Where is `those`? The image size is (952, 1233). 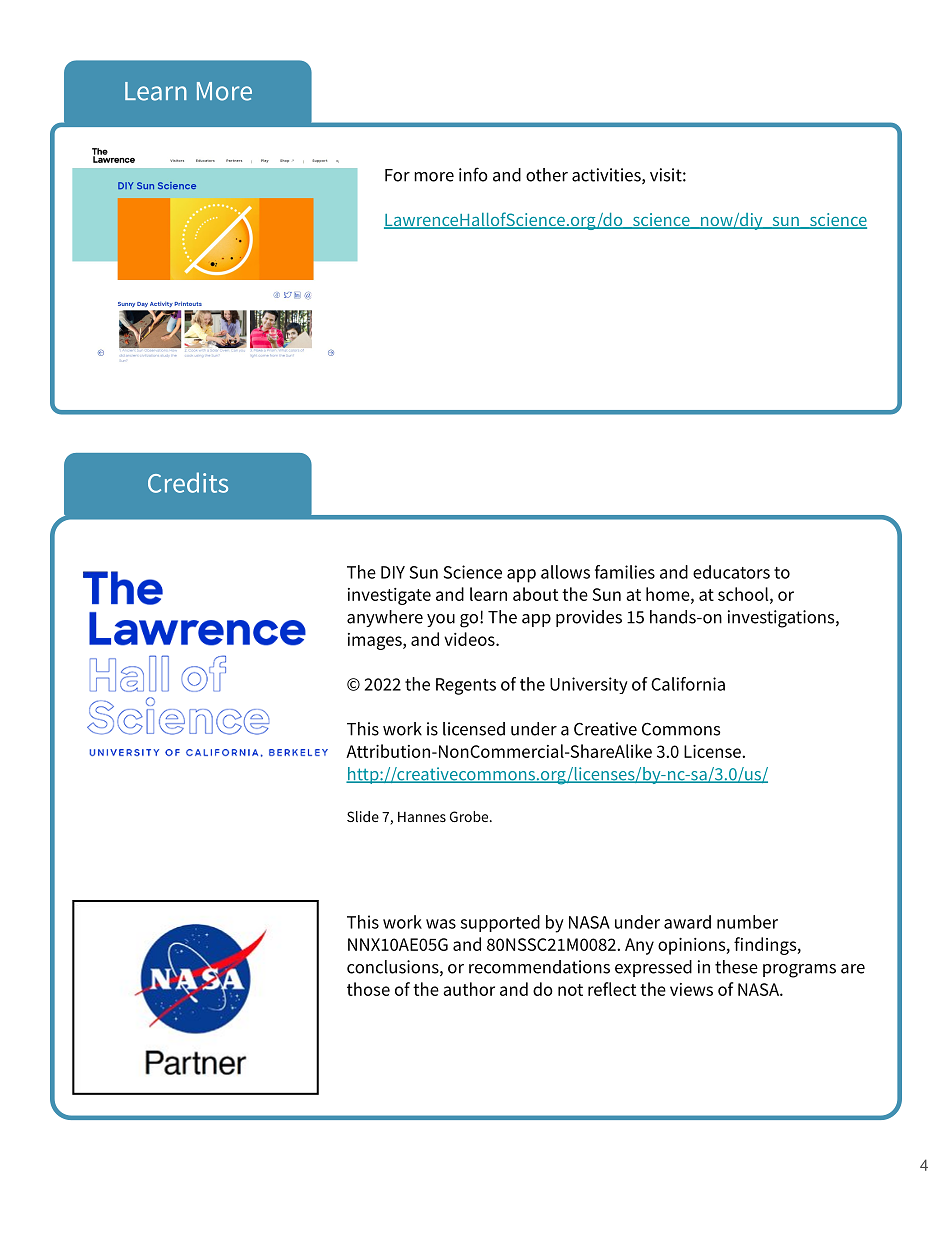 those is located at coordinates (368, 989).
